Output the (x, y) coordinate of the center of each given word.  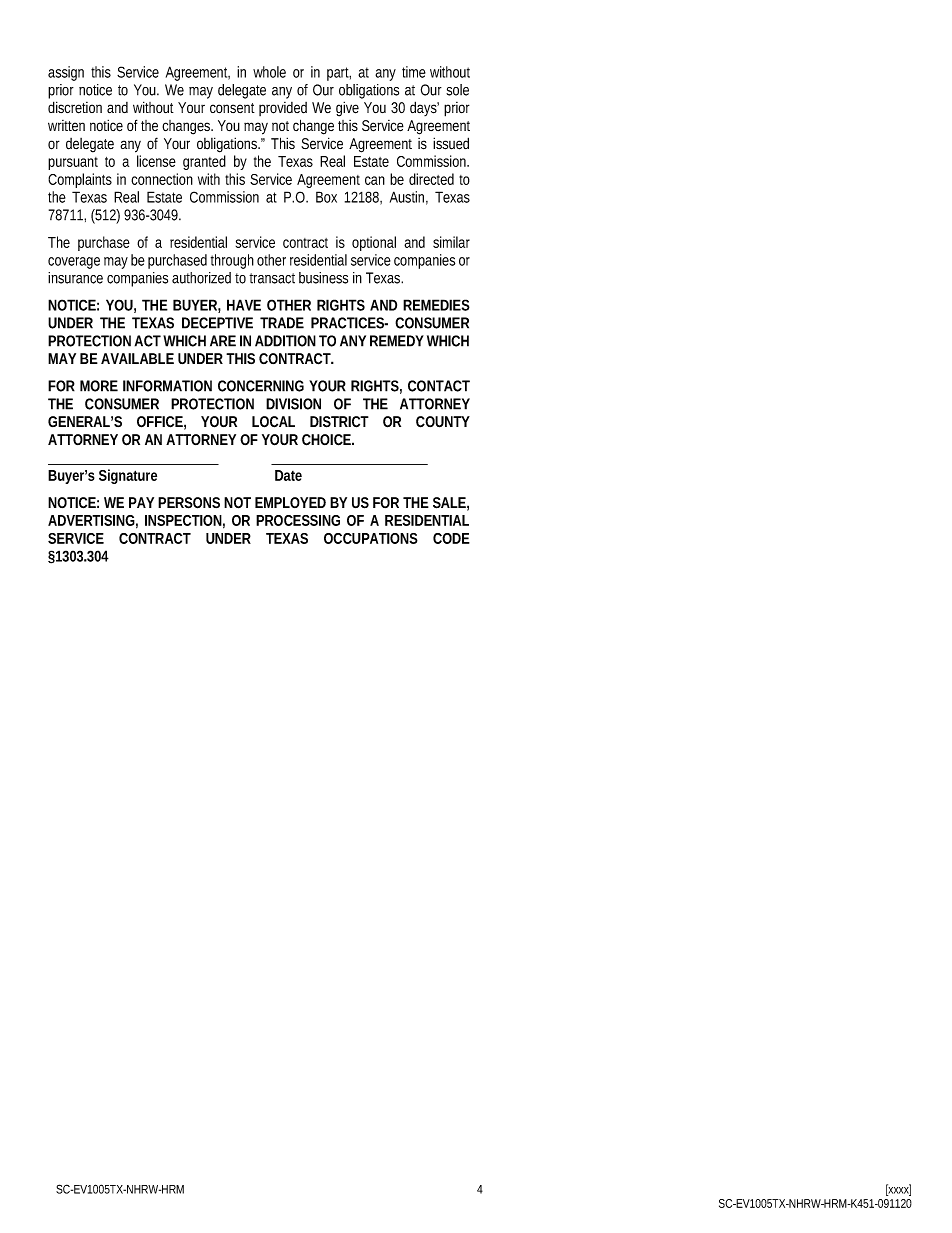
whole (269, 72)
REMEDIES (436, 305)
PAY (141, 502)
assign (66, 73)
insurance (75, 278)
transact (272, 278)
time (414, 72)
